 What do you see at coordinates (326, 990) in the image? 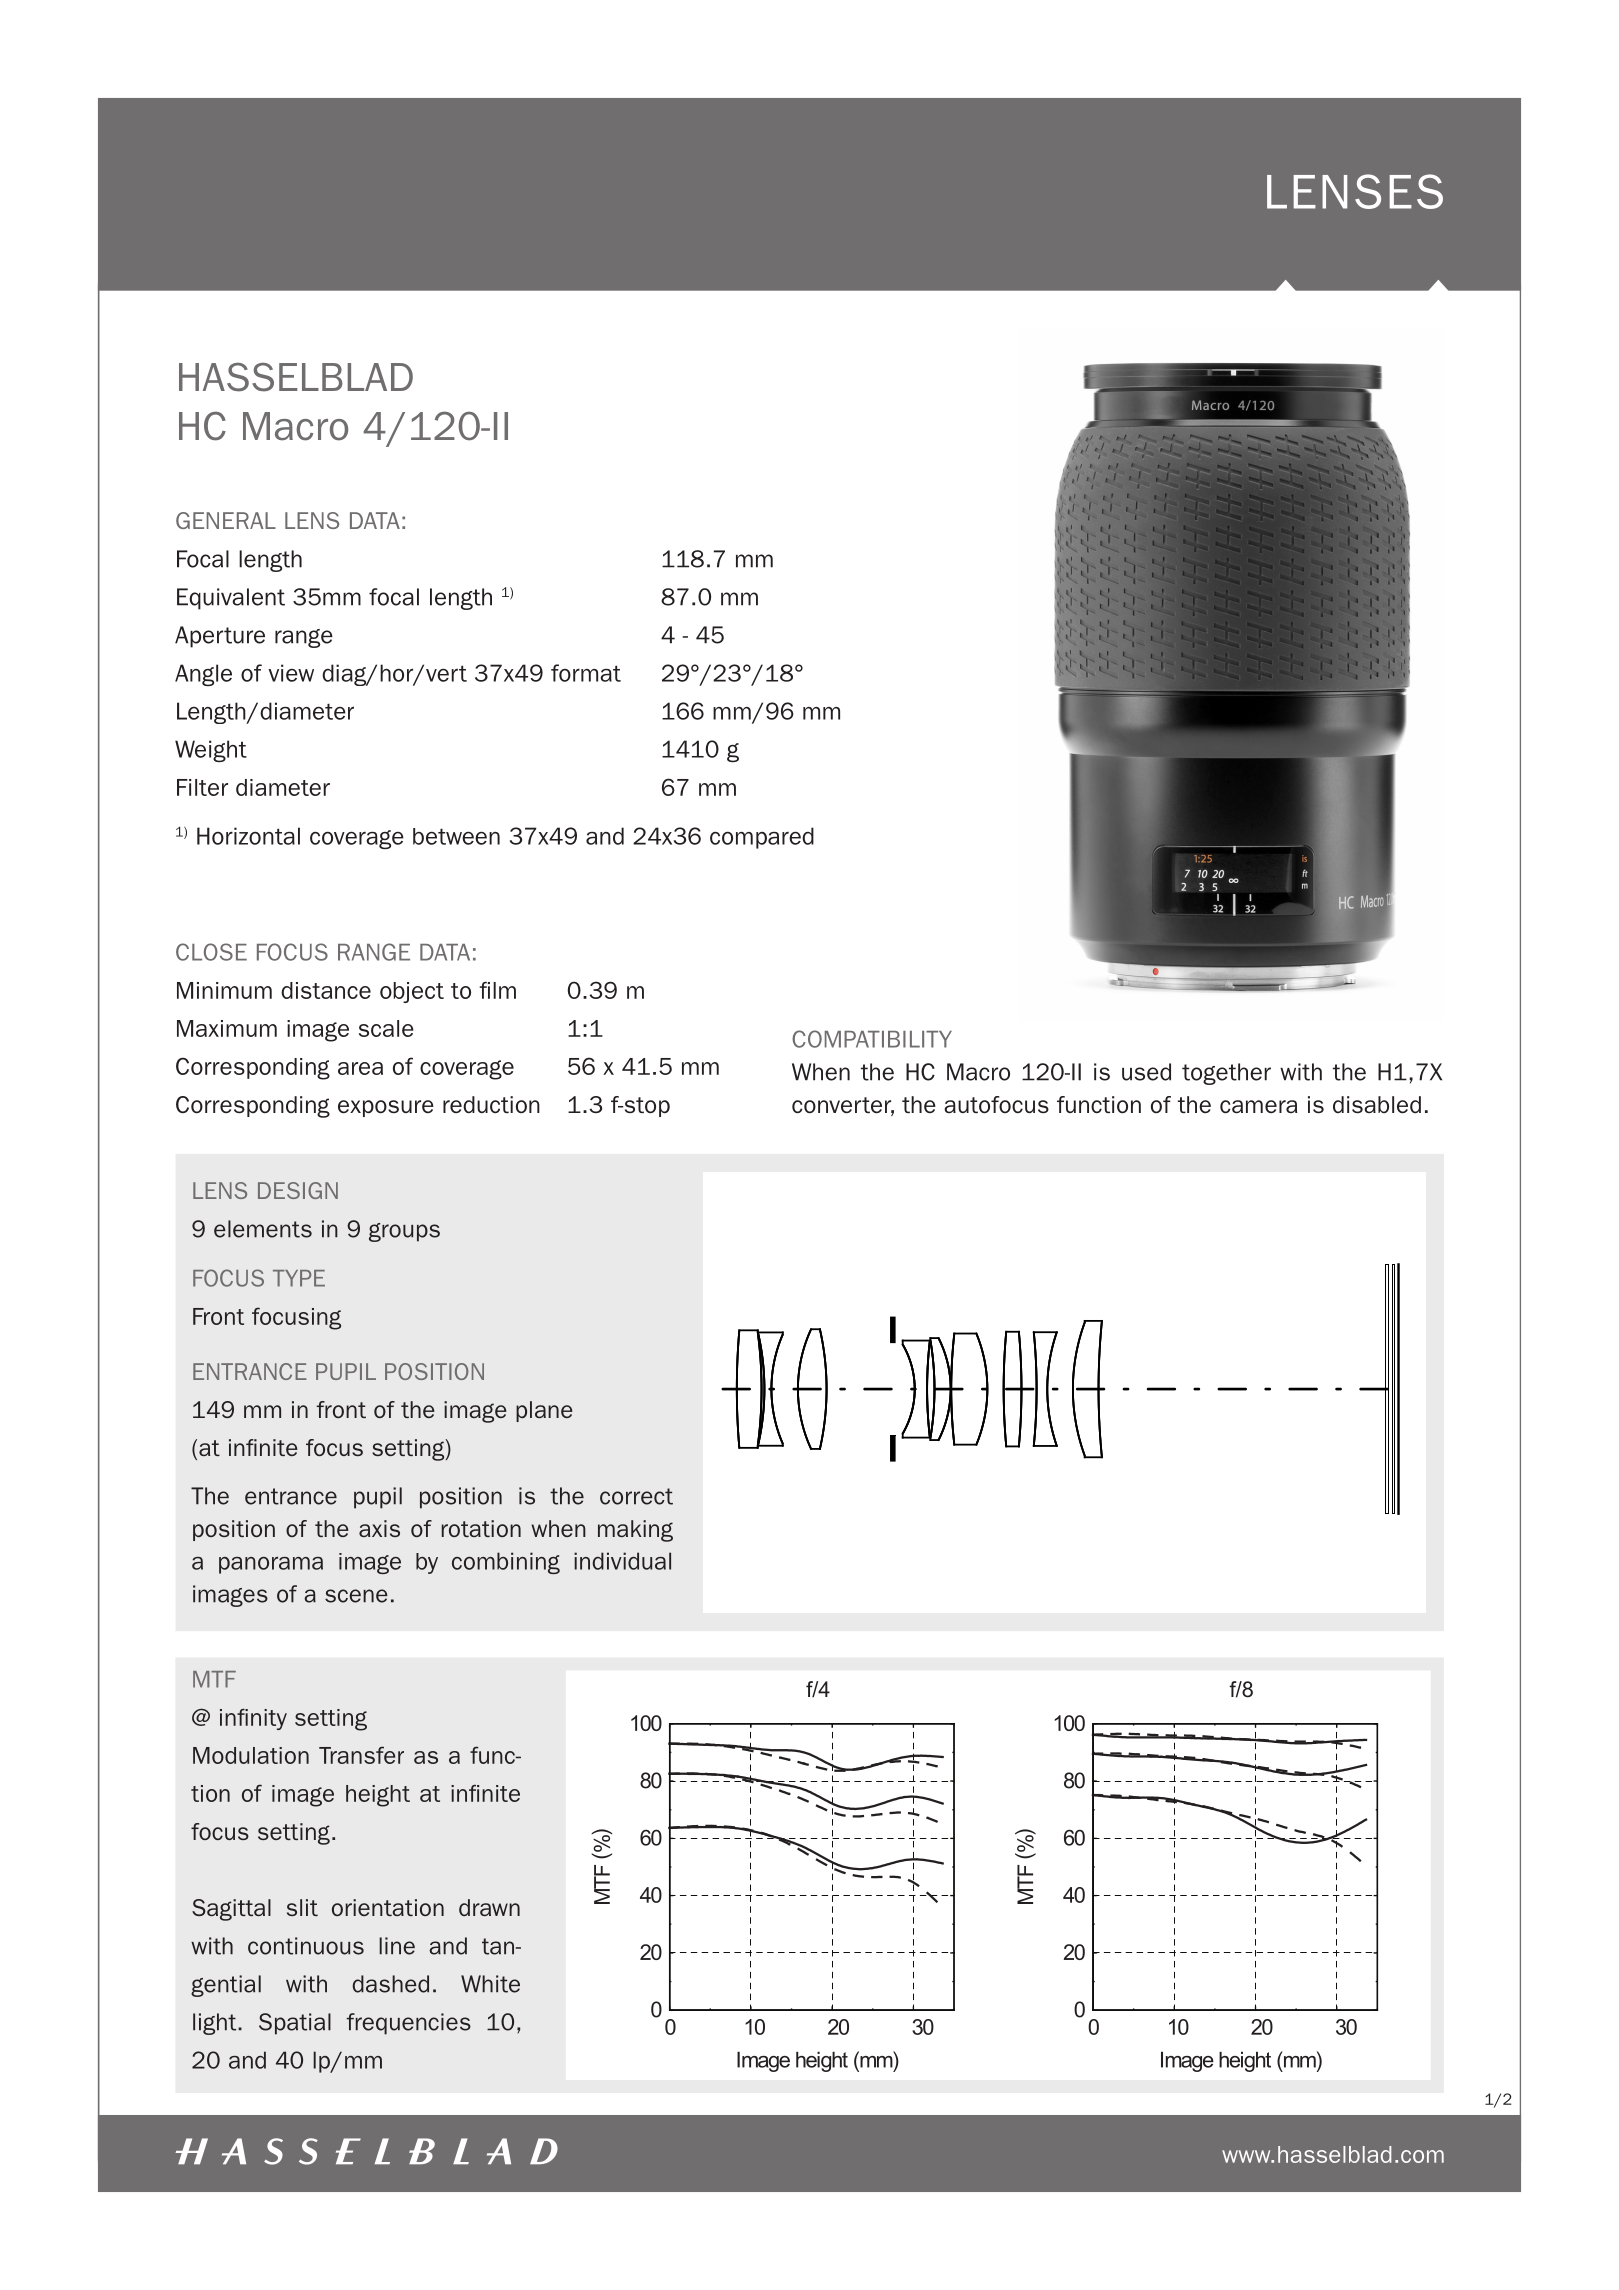
I see `distance` at bounding box center [326, 990].
